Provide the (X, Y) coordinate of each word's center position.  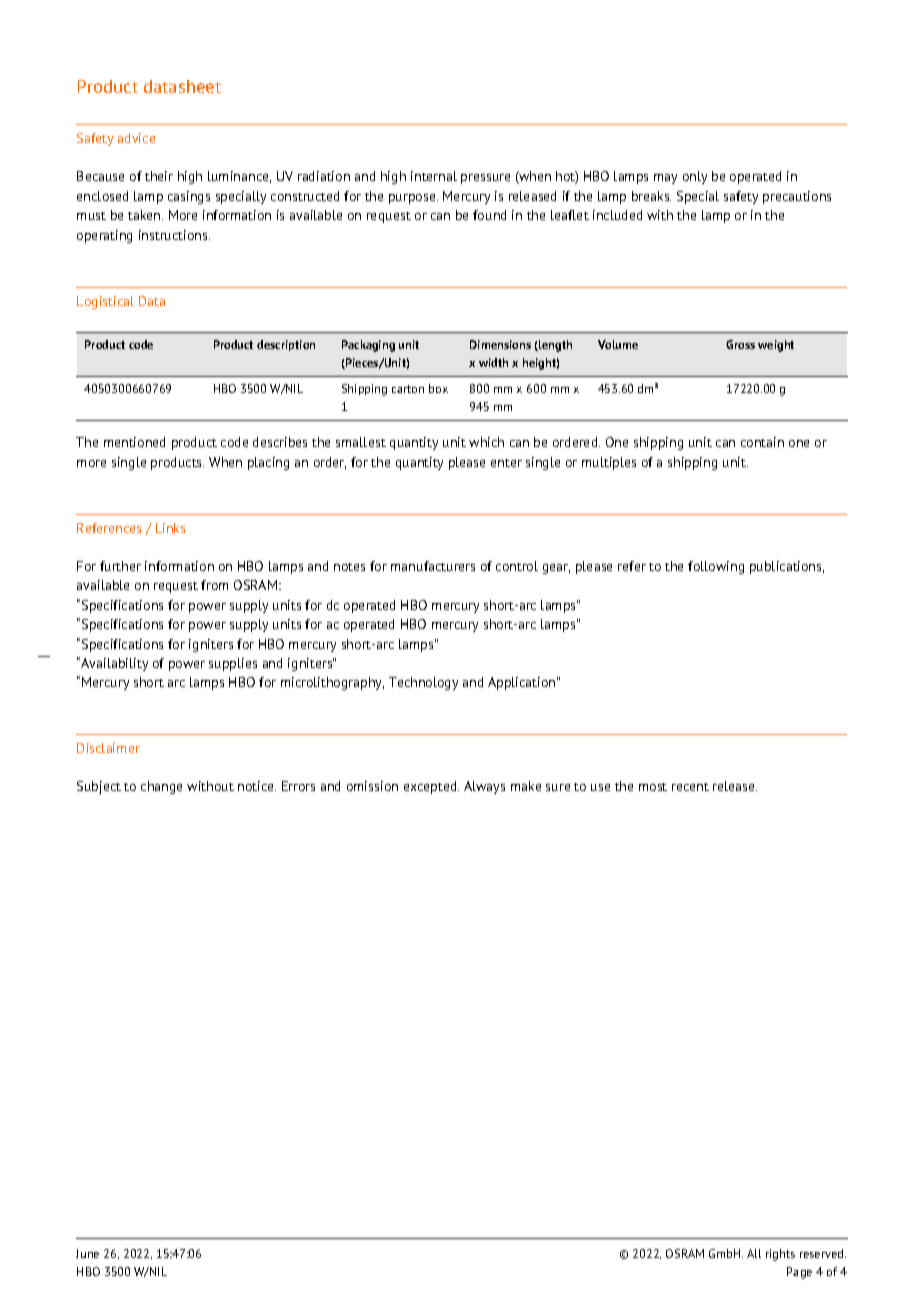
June (87, 1253)
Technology (423, 683)
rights (780, 1255)
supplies (233, 664)
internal (434, 176)
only (695, 177)
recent (690, 787)
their (159, 176)
